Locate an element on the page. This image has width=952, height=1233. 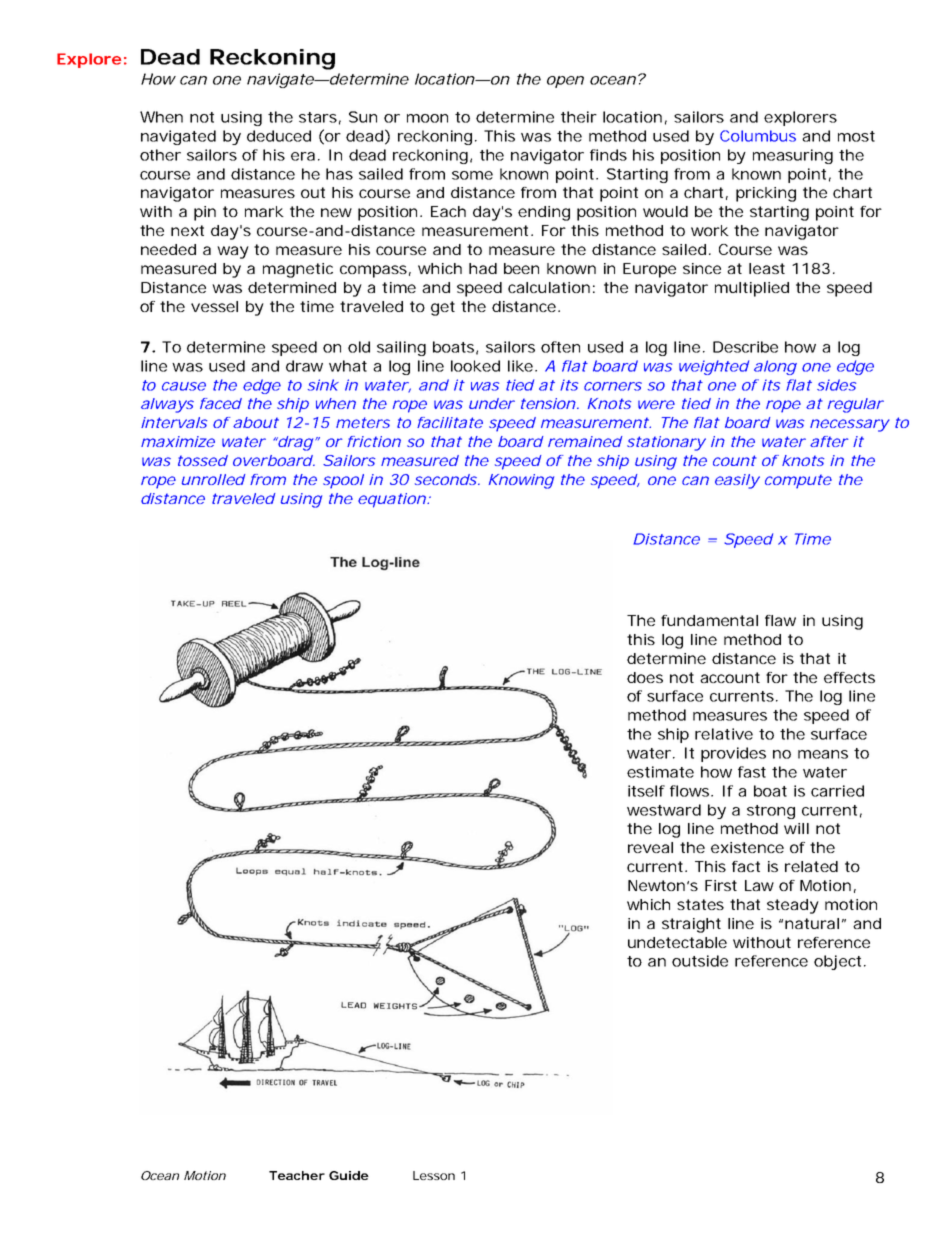
Columbus is located at coordinates (758, 136).
